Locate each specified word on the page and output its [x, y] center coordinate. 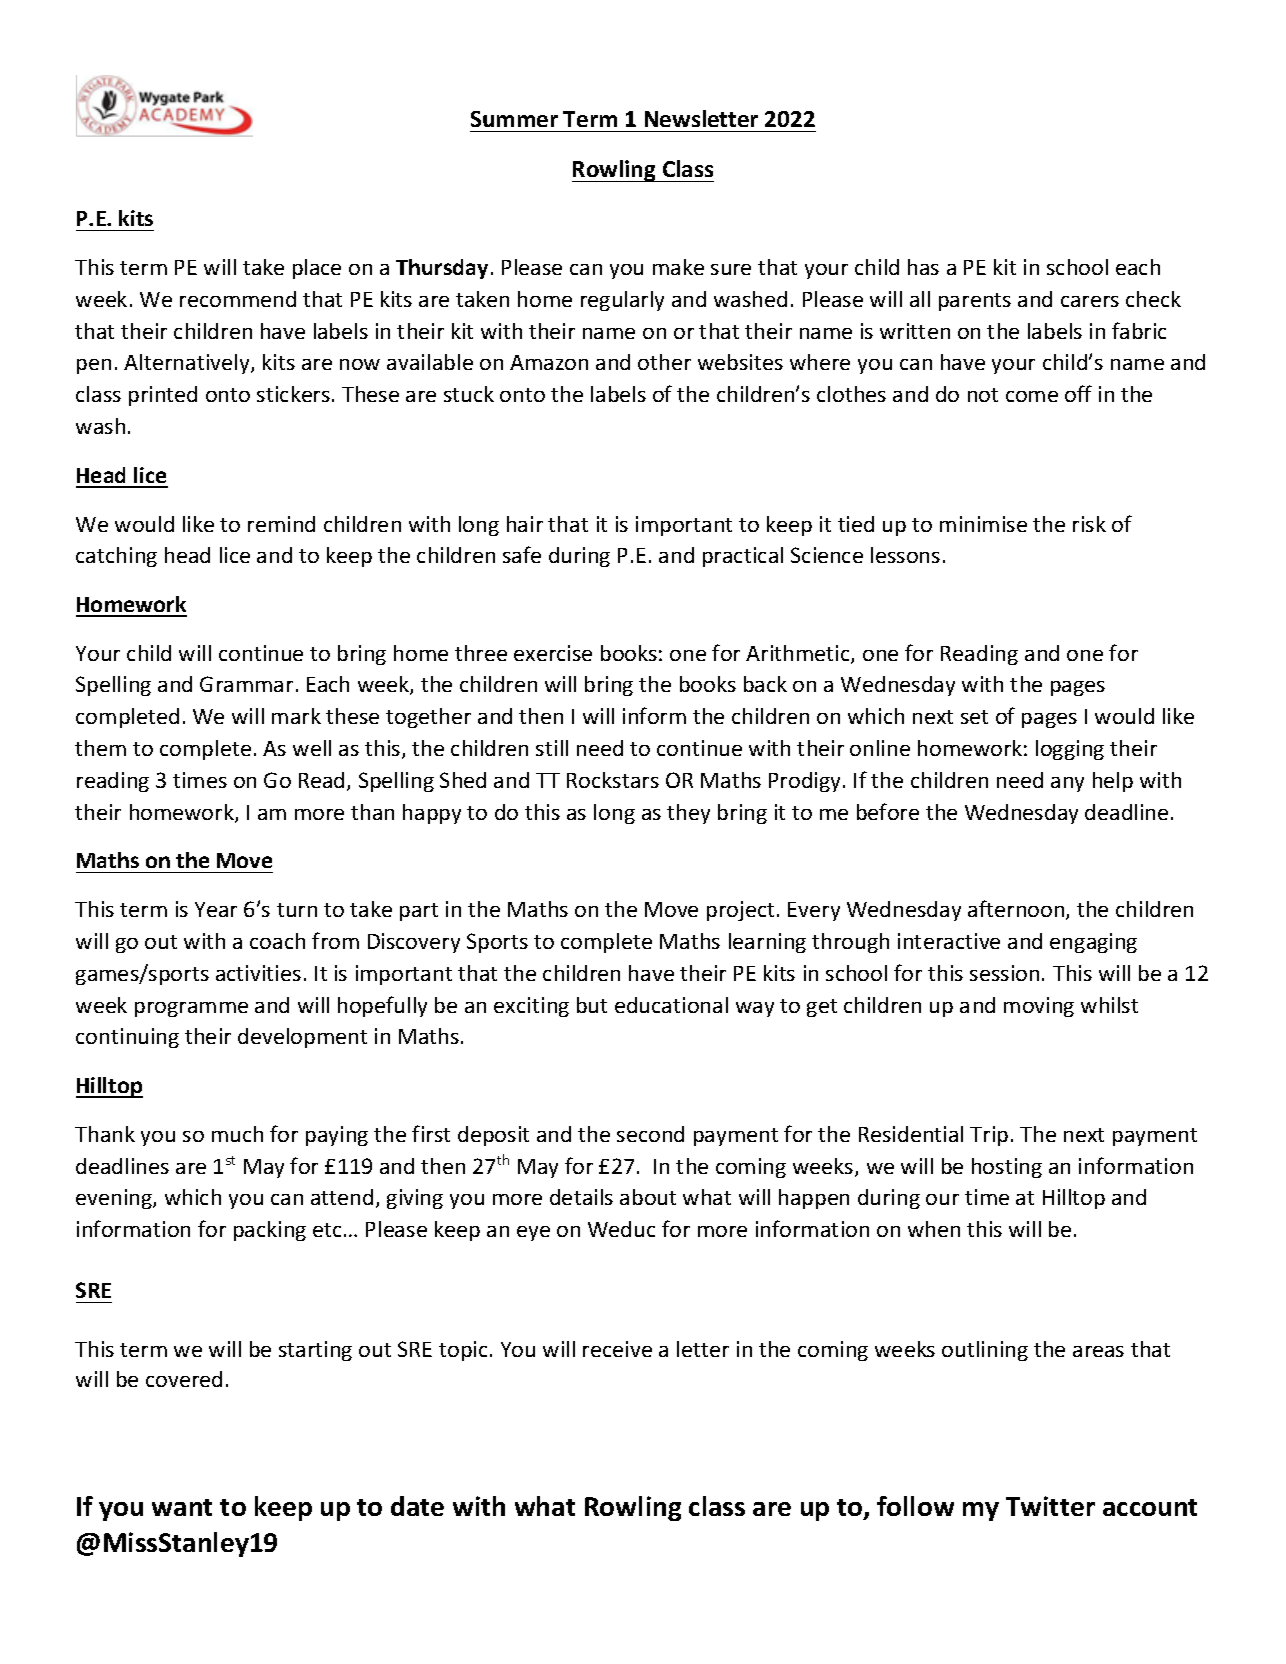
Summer [514, 119]
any [1067, 784]
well [312, 748]
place [317, 269]
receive [617, 1349]
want [182, 1507]
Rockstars [613, 780]
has [923, 267]
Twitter [1050, 1506]
